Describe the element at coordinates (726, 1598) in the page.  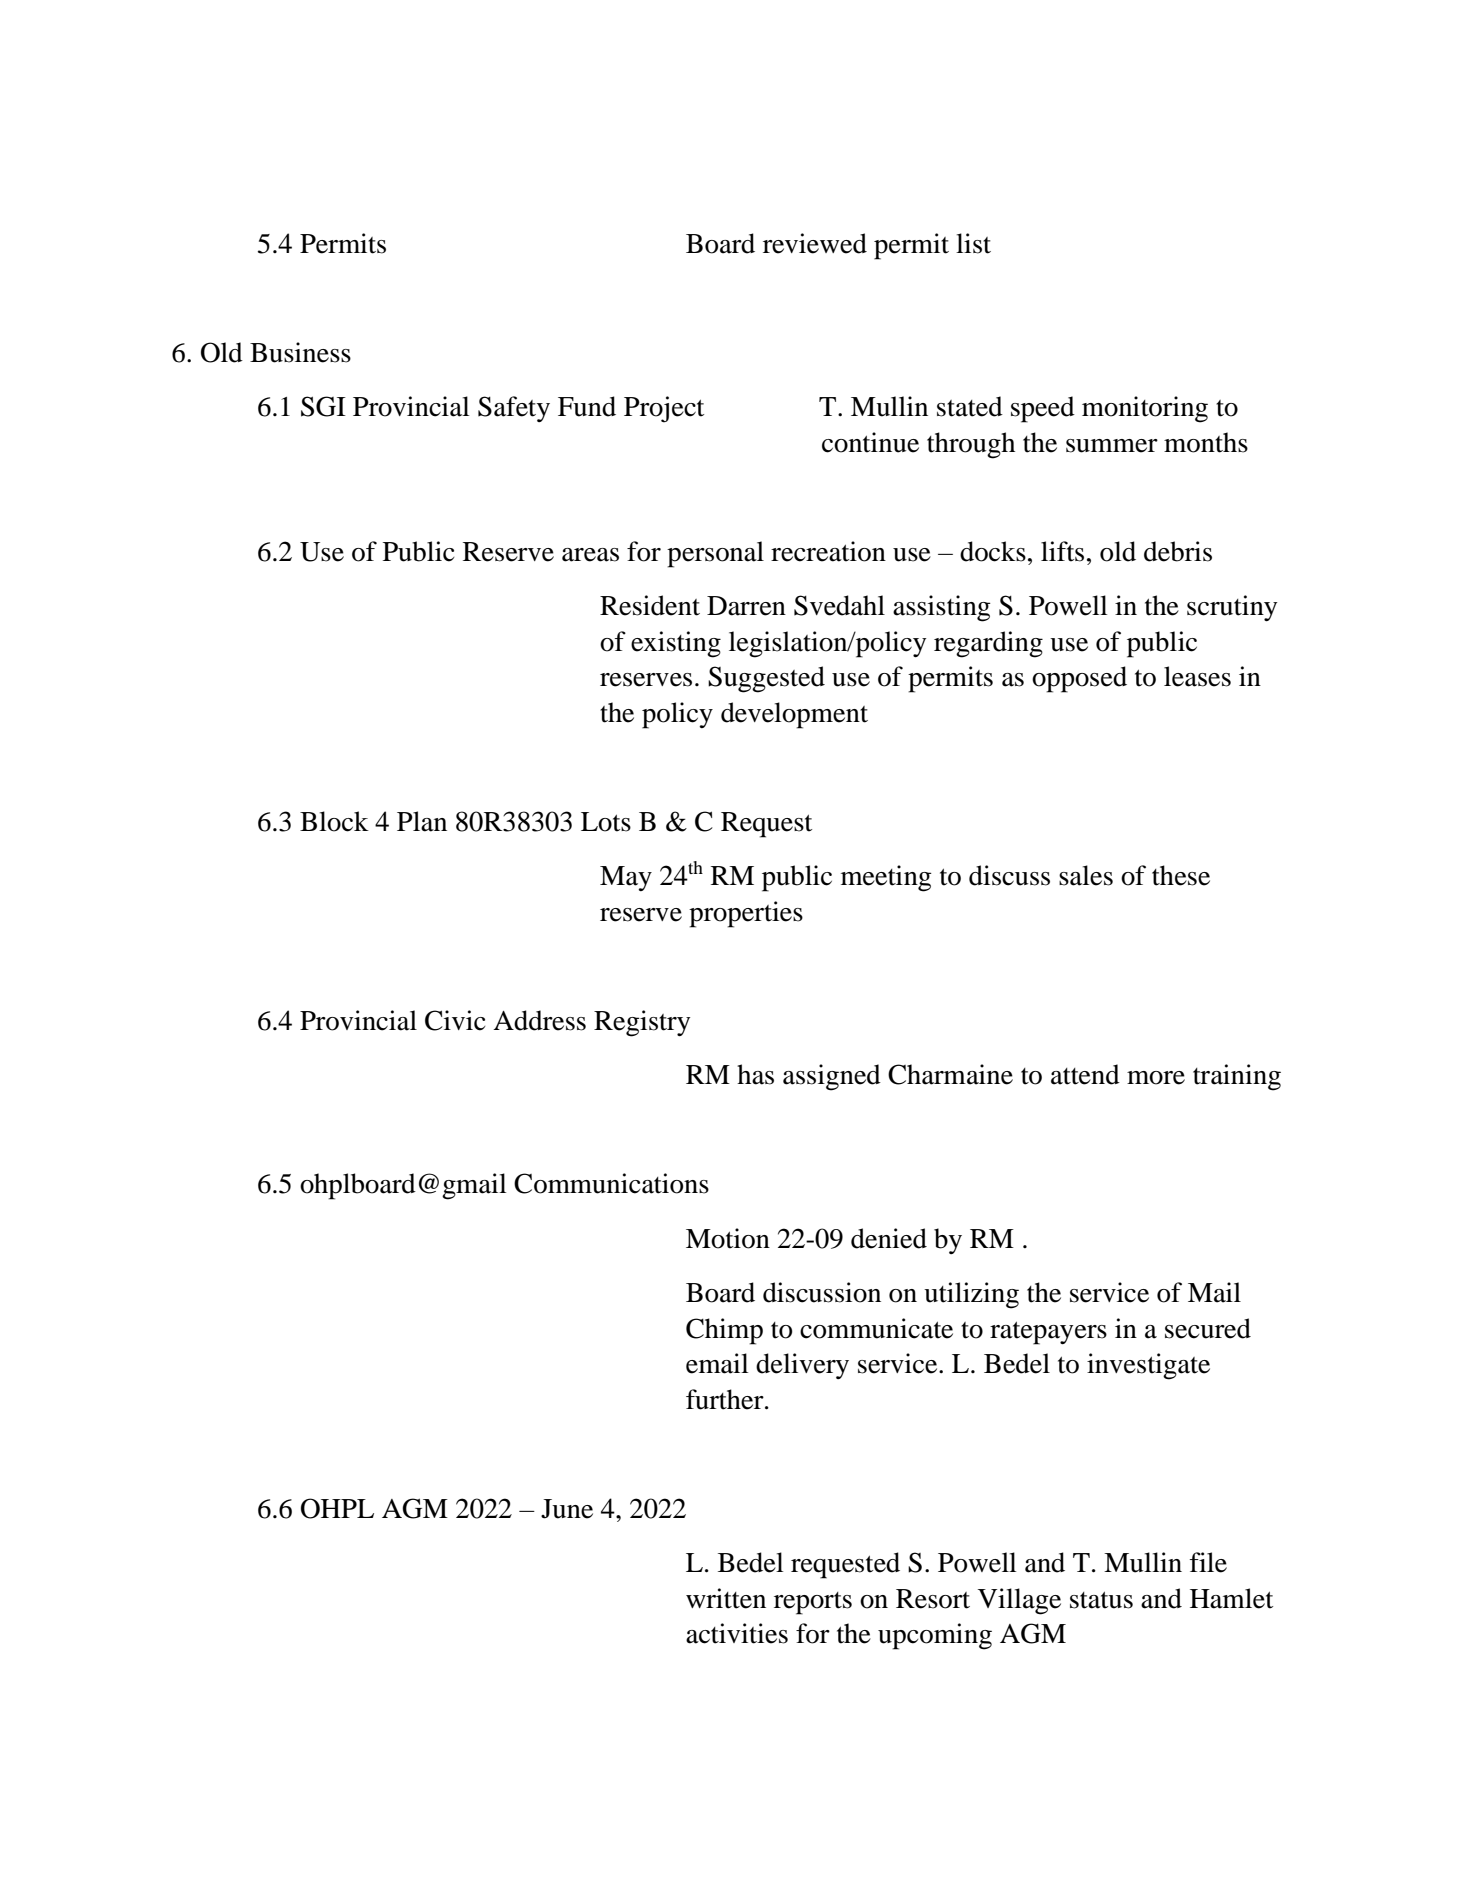
I see `written` at that location.
